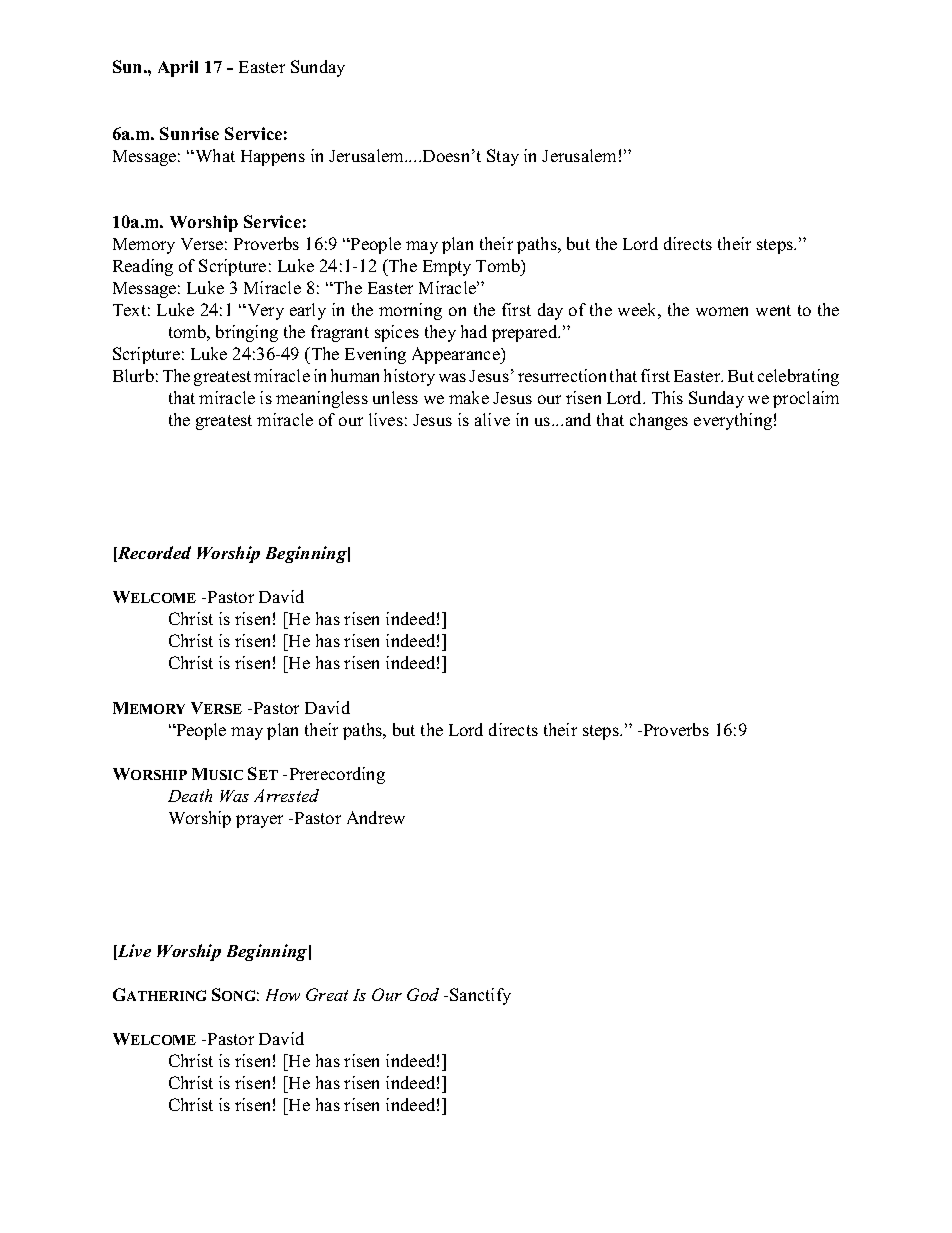 This document has width=952, height=1233. What do you see at coordinates (659, 421) in the document?
I see `changes` at bounding box center [659, 421].
